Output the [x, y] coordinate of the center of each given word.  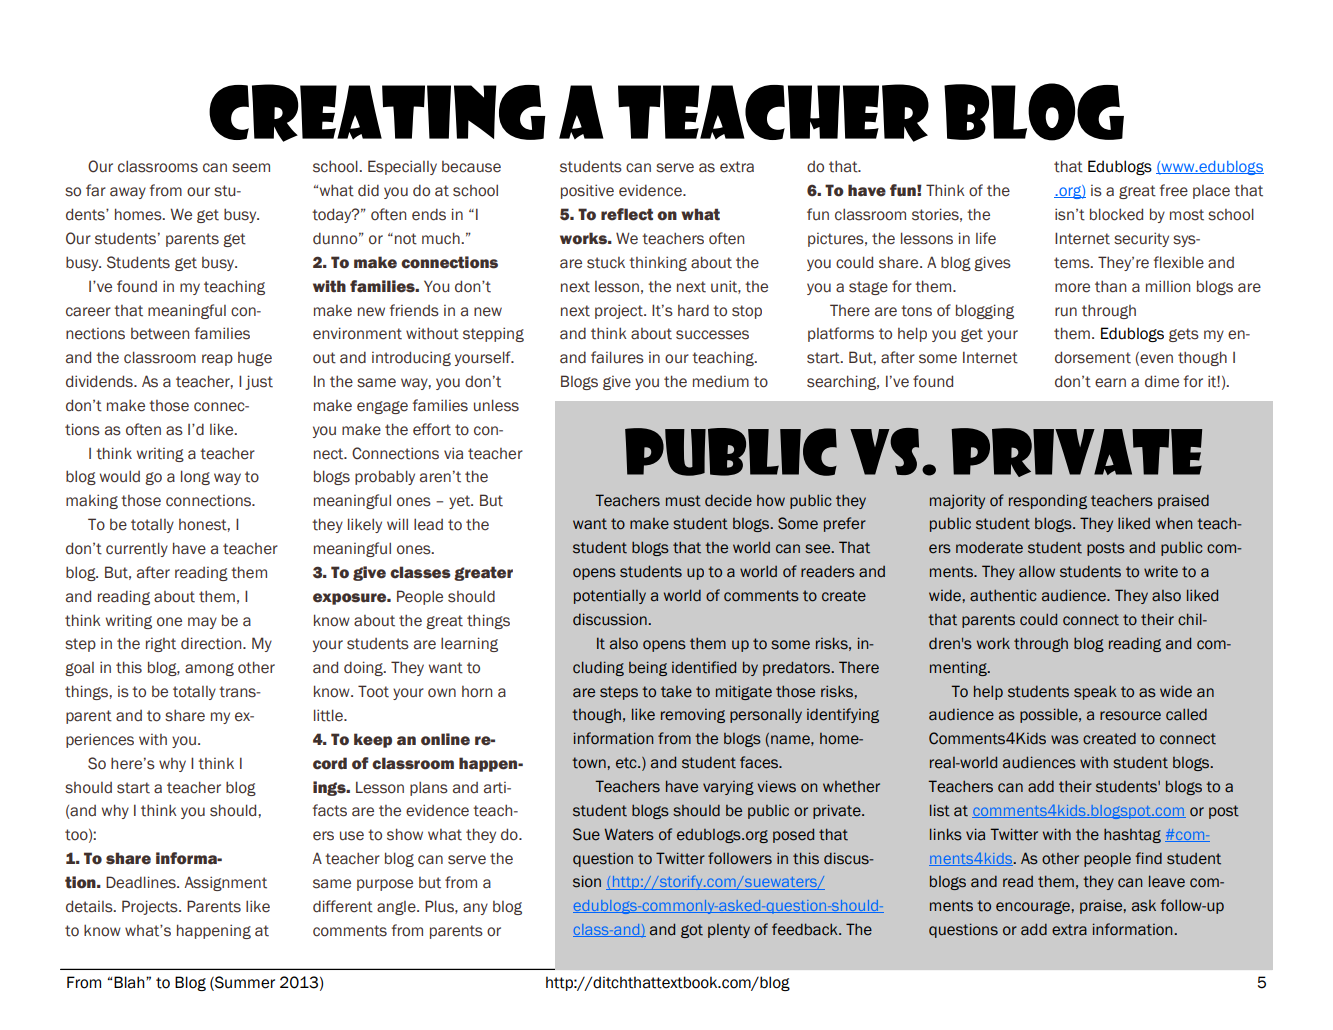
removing [693, 716]
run [1066, 312]
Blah [130, 982]
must [683, 501]
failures [617, 357]
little [329, 715]
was [1065, 740]
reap [217, 360]
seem [251, 168]
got [692, 931]
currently [137, 549]
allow [1037, 571]
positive [587, 191]
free [1174, 190]
